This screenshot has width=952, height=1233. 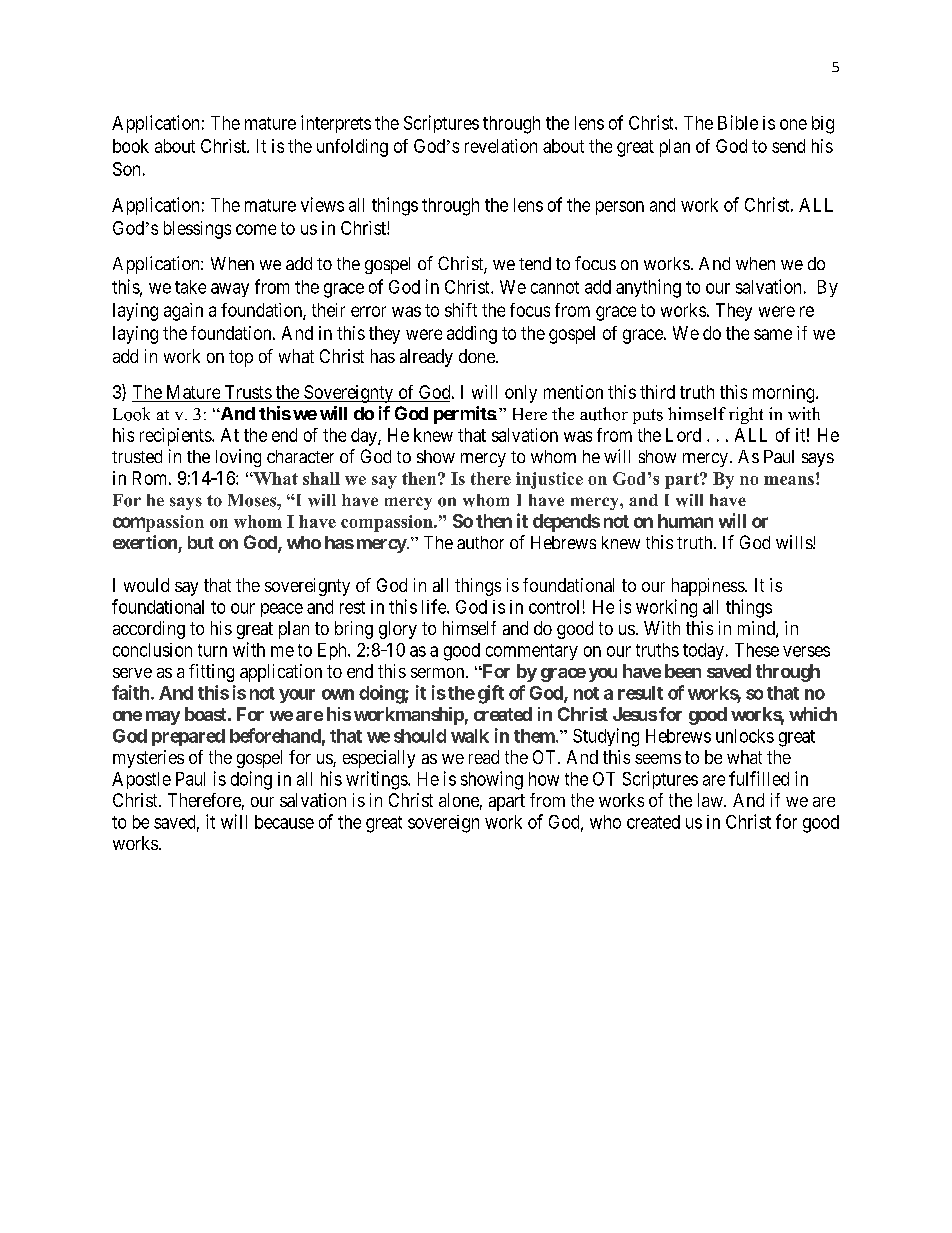 What do you see at coordinates (377, 780) in the screenshot?
I see `writings` at bounding box center [377, 780].
